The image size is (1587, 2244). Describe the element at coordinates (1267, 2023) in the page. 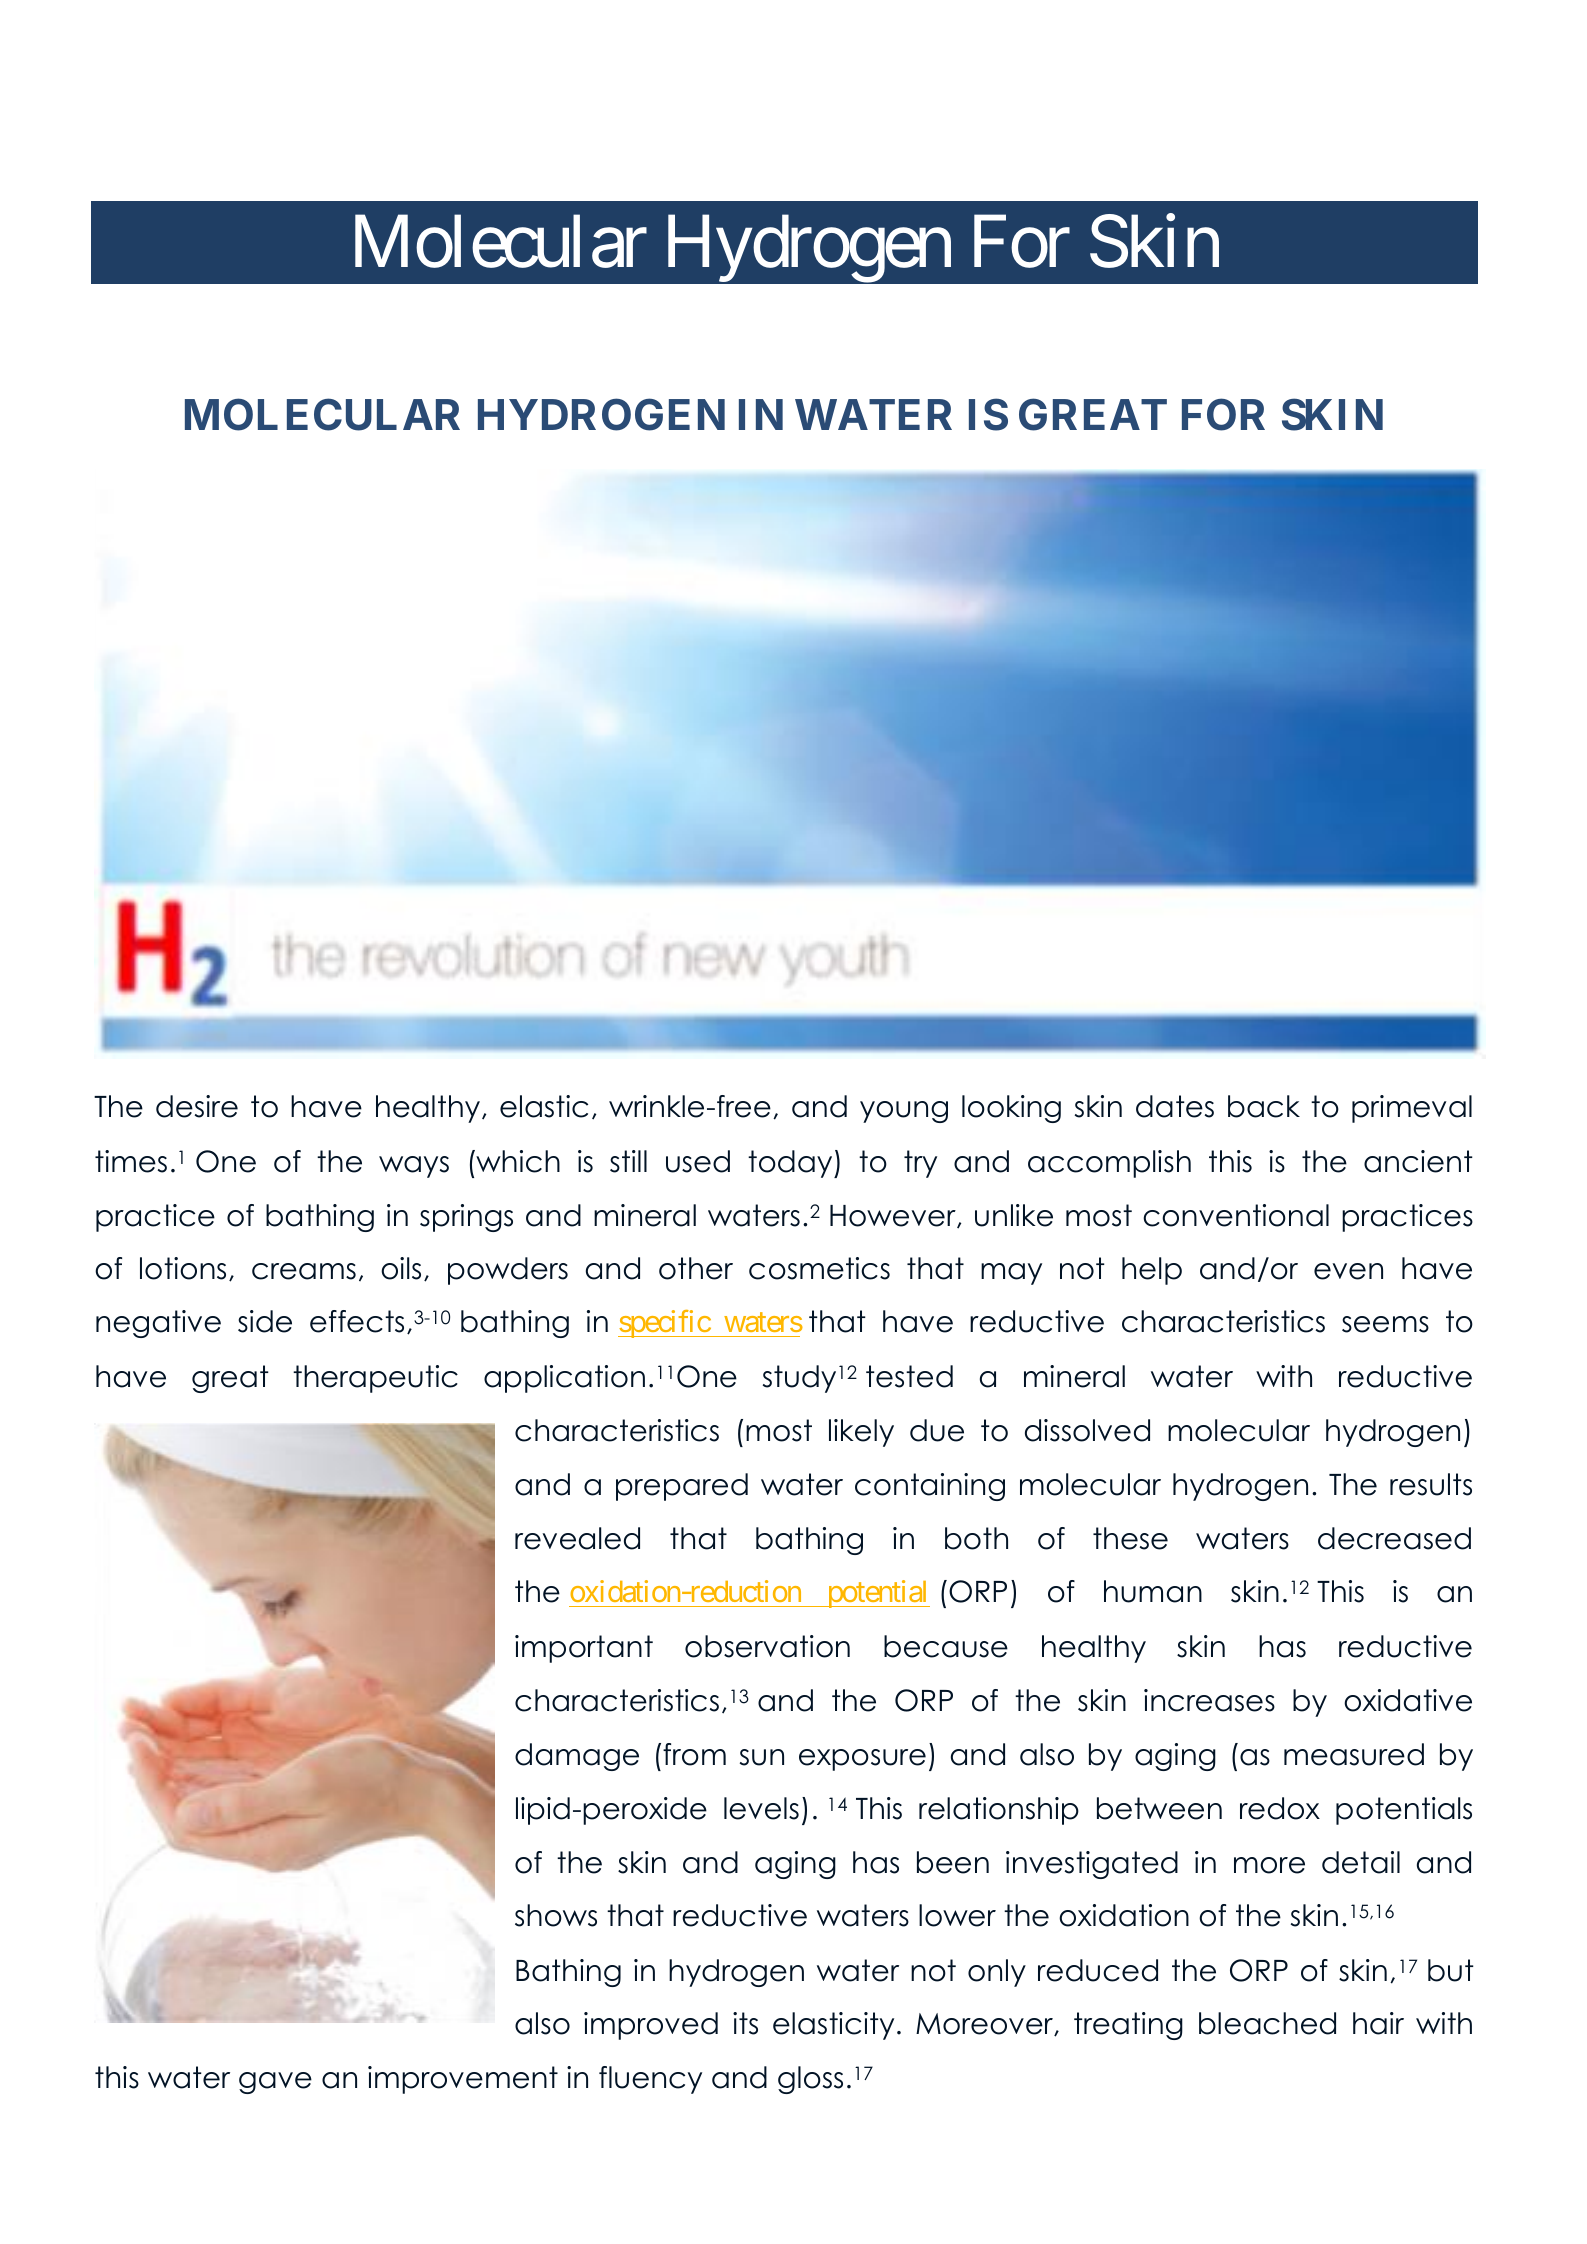

I see `bleached` at that location.
